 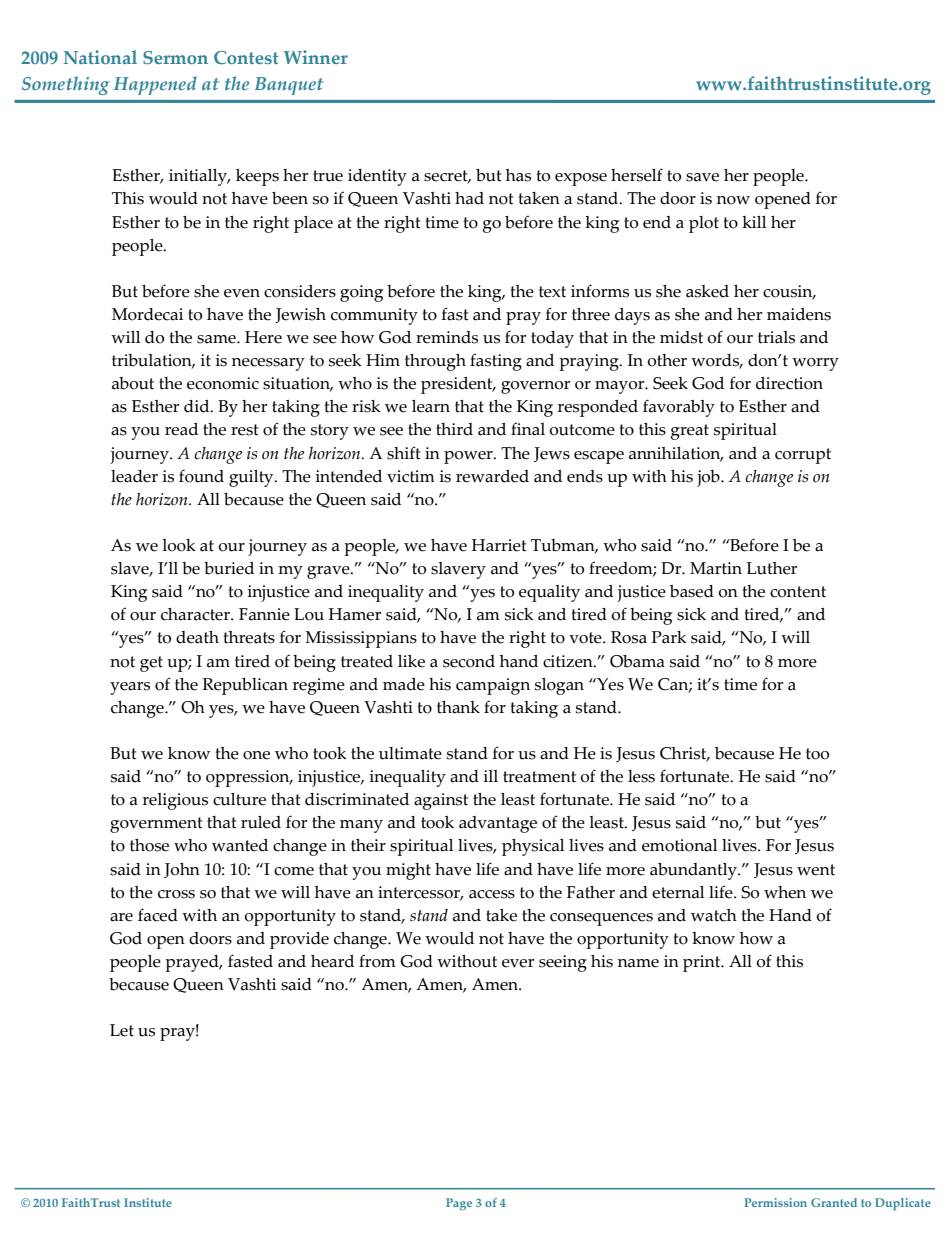 What do you see at coordinates (459, 1204) in the screenshot?
I see `Page` at bounding box center [459, 1204].
